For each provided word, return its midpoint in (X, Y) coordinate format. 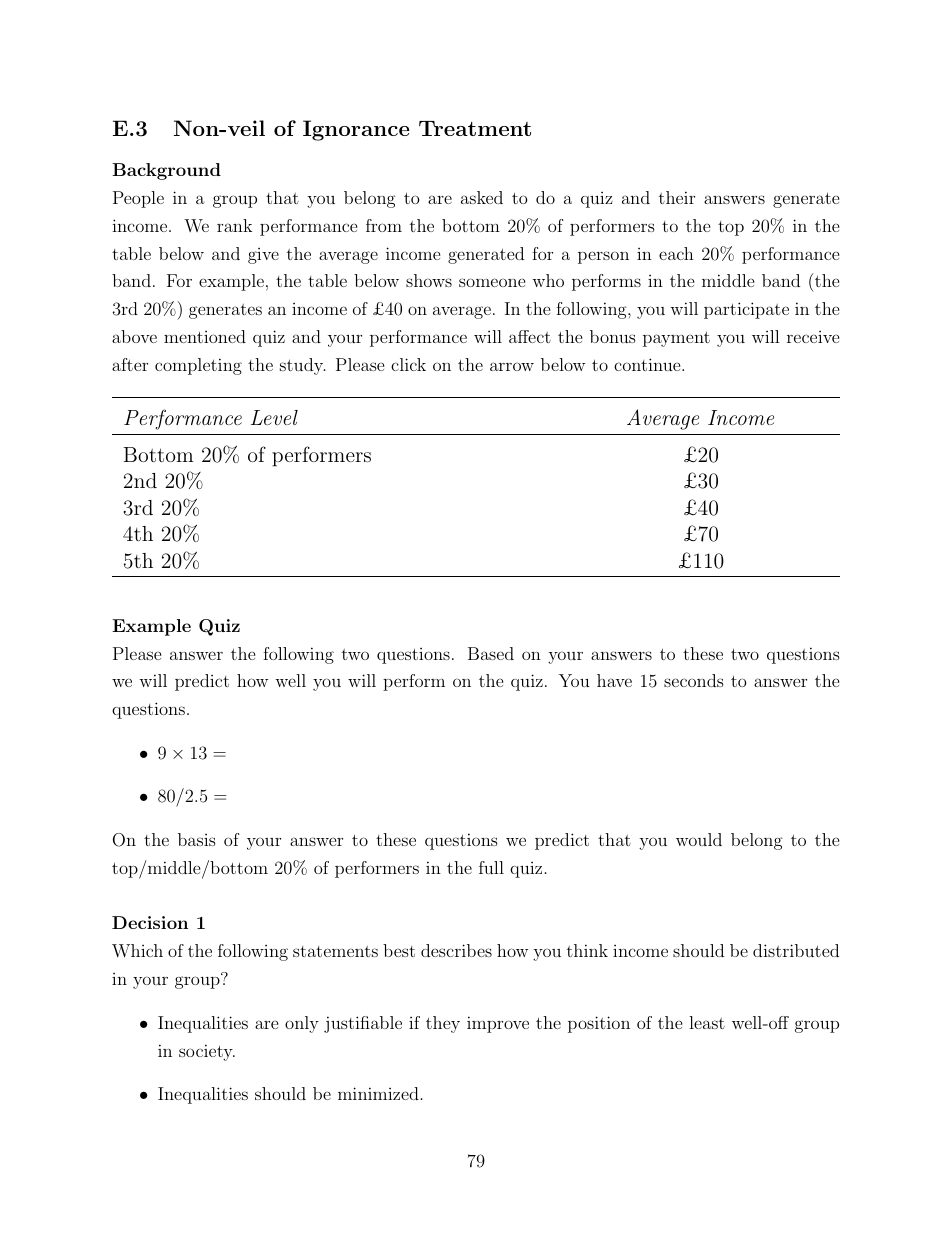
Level (274, 417)
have (614, 680)
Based (491, 653)
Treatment (475, 128)
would (699, 839)
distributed (796, 950)
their (677, 197)
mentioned (205, 336)
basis (197, 839)
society (207, 1052)
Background (166, 171)
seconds (694, 680)
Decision (150, 922)
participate (746, 310)
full (491, 867)
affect (530, 336)
